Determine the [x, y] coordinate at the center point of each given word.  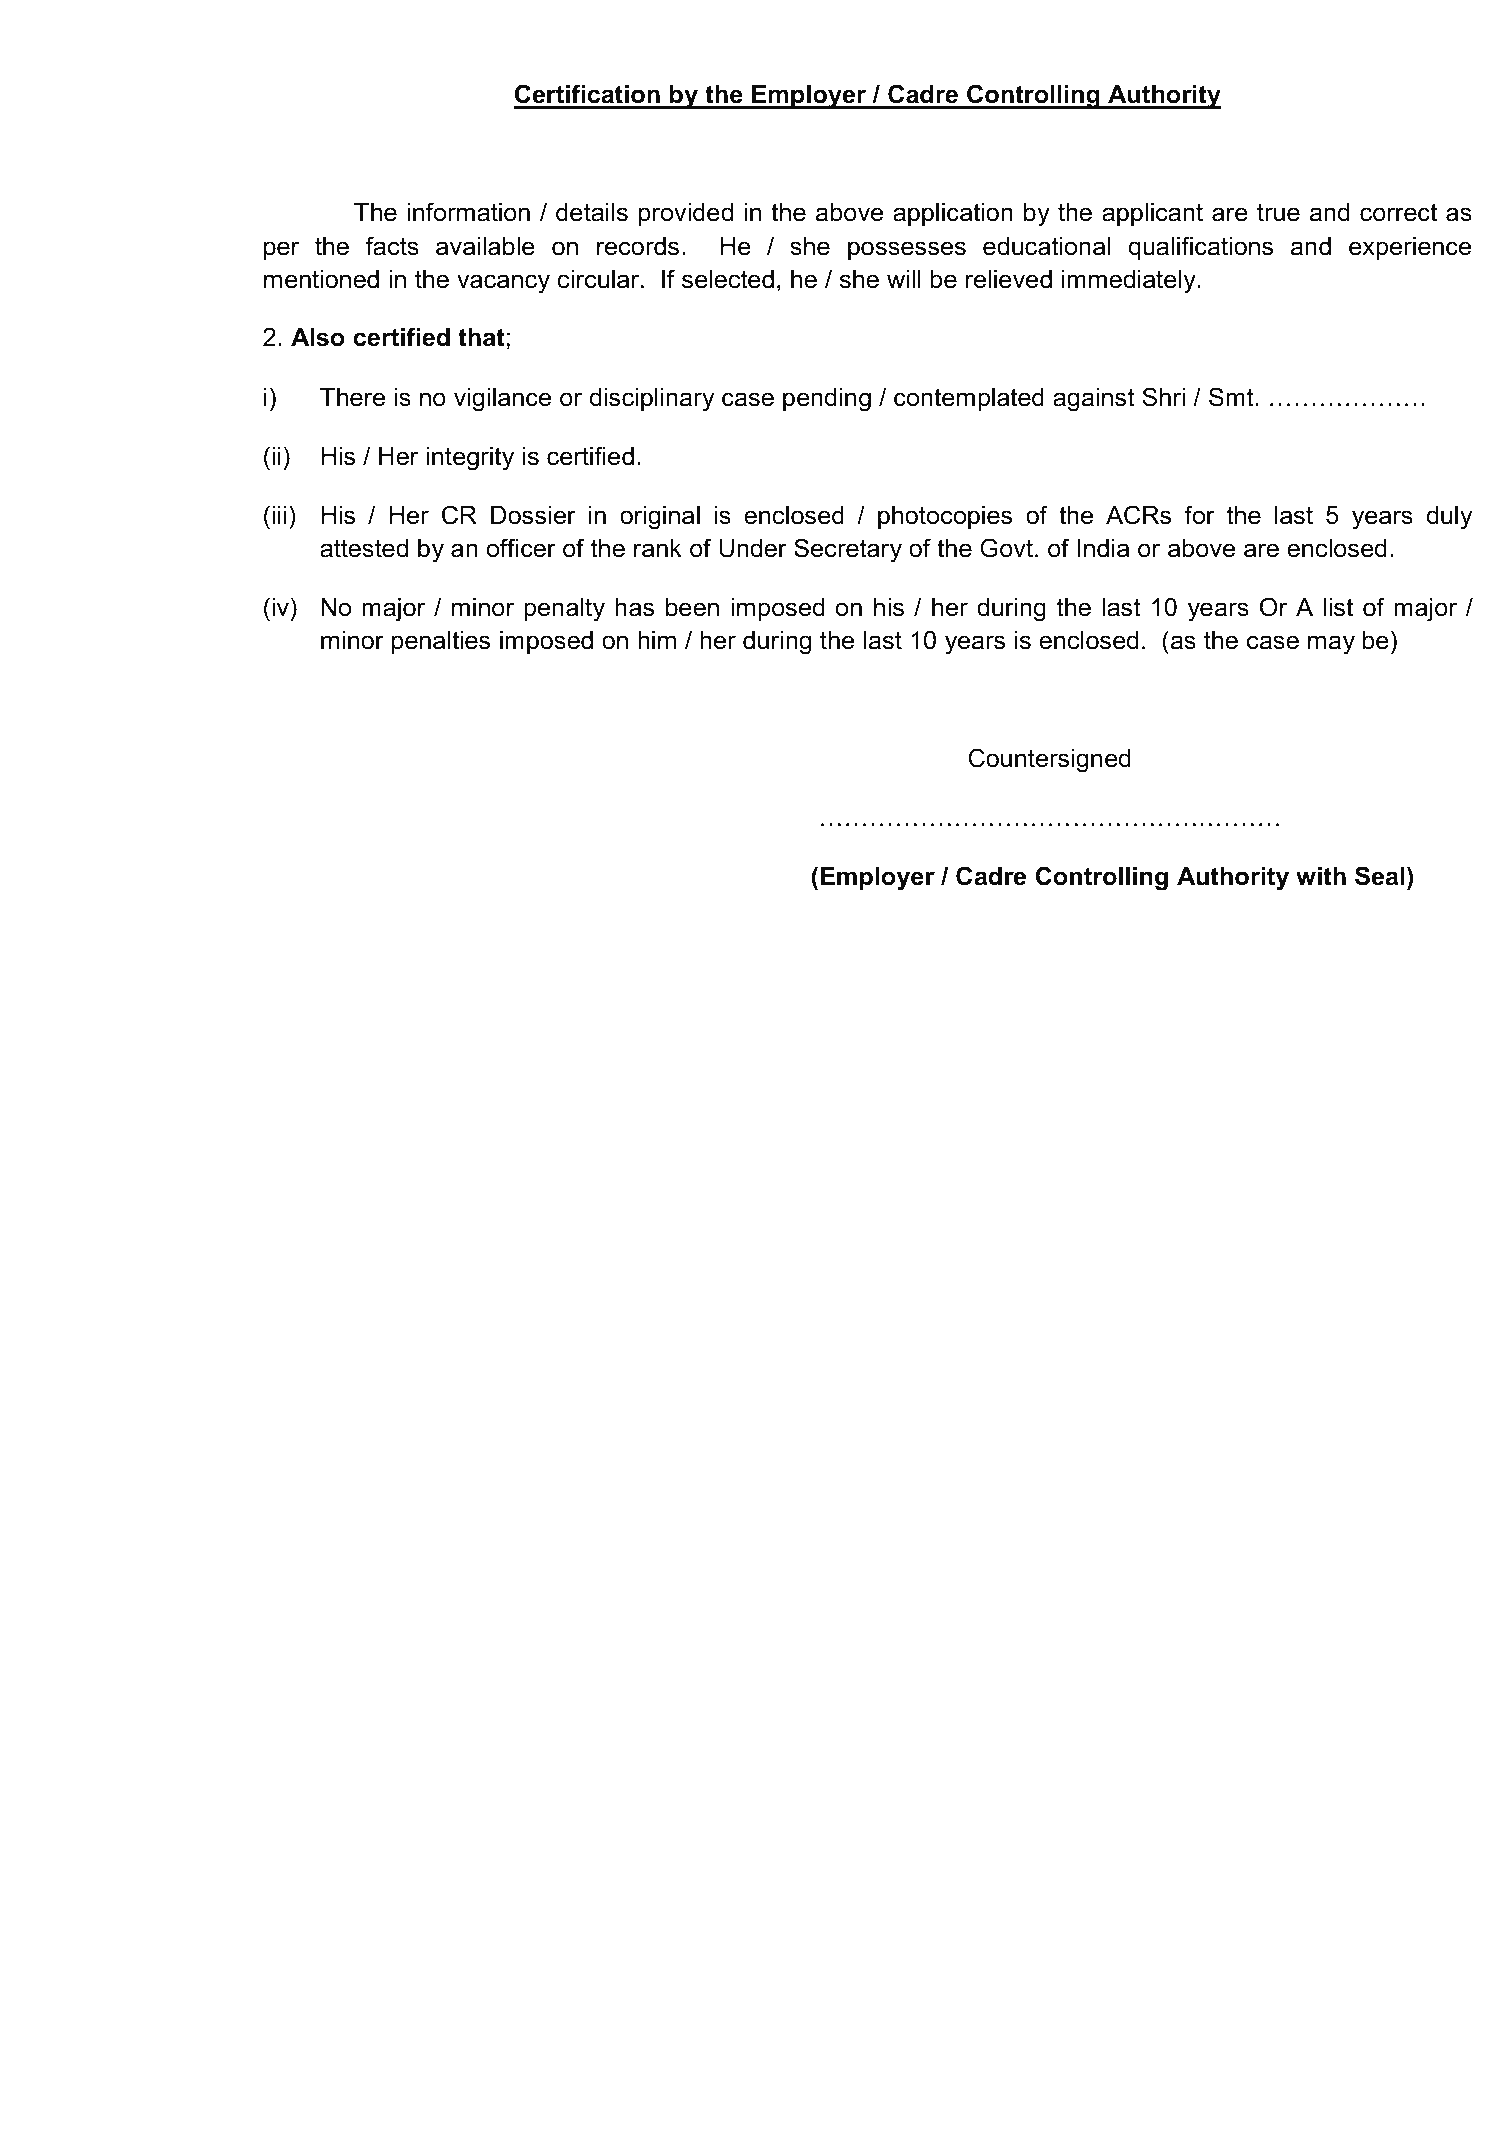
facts [392, 246]
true [1278, 212]
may [1331, 645]
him [657, 640]
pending [827, 400]
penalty [564, 610]
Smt [1232, 397]
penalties [441, 642]
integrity [470, 459]
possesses [907, 250]
